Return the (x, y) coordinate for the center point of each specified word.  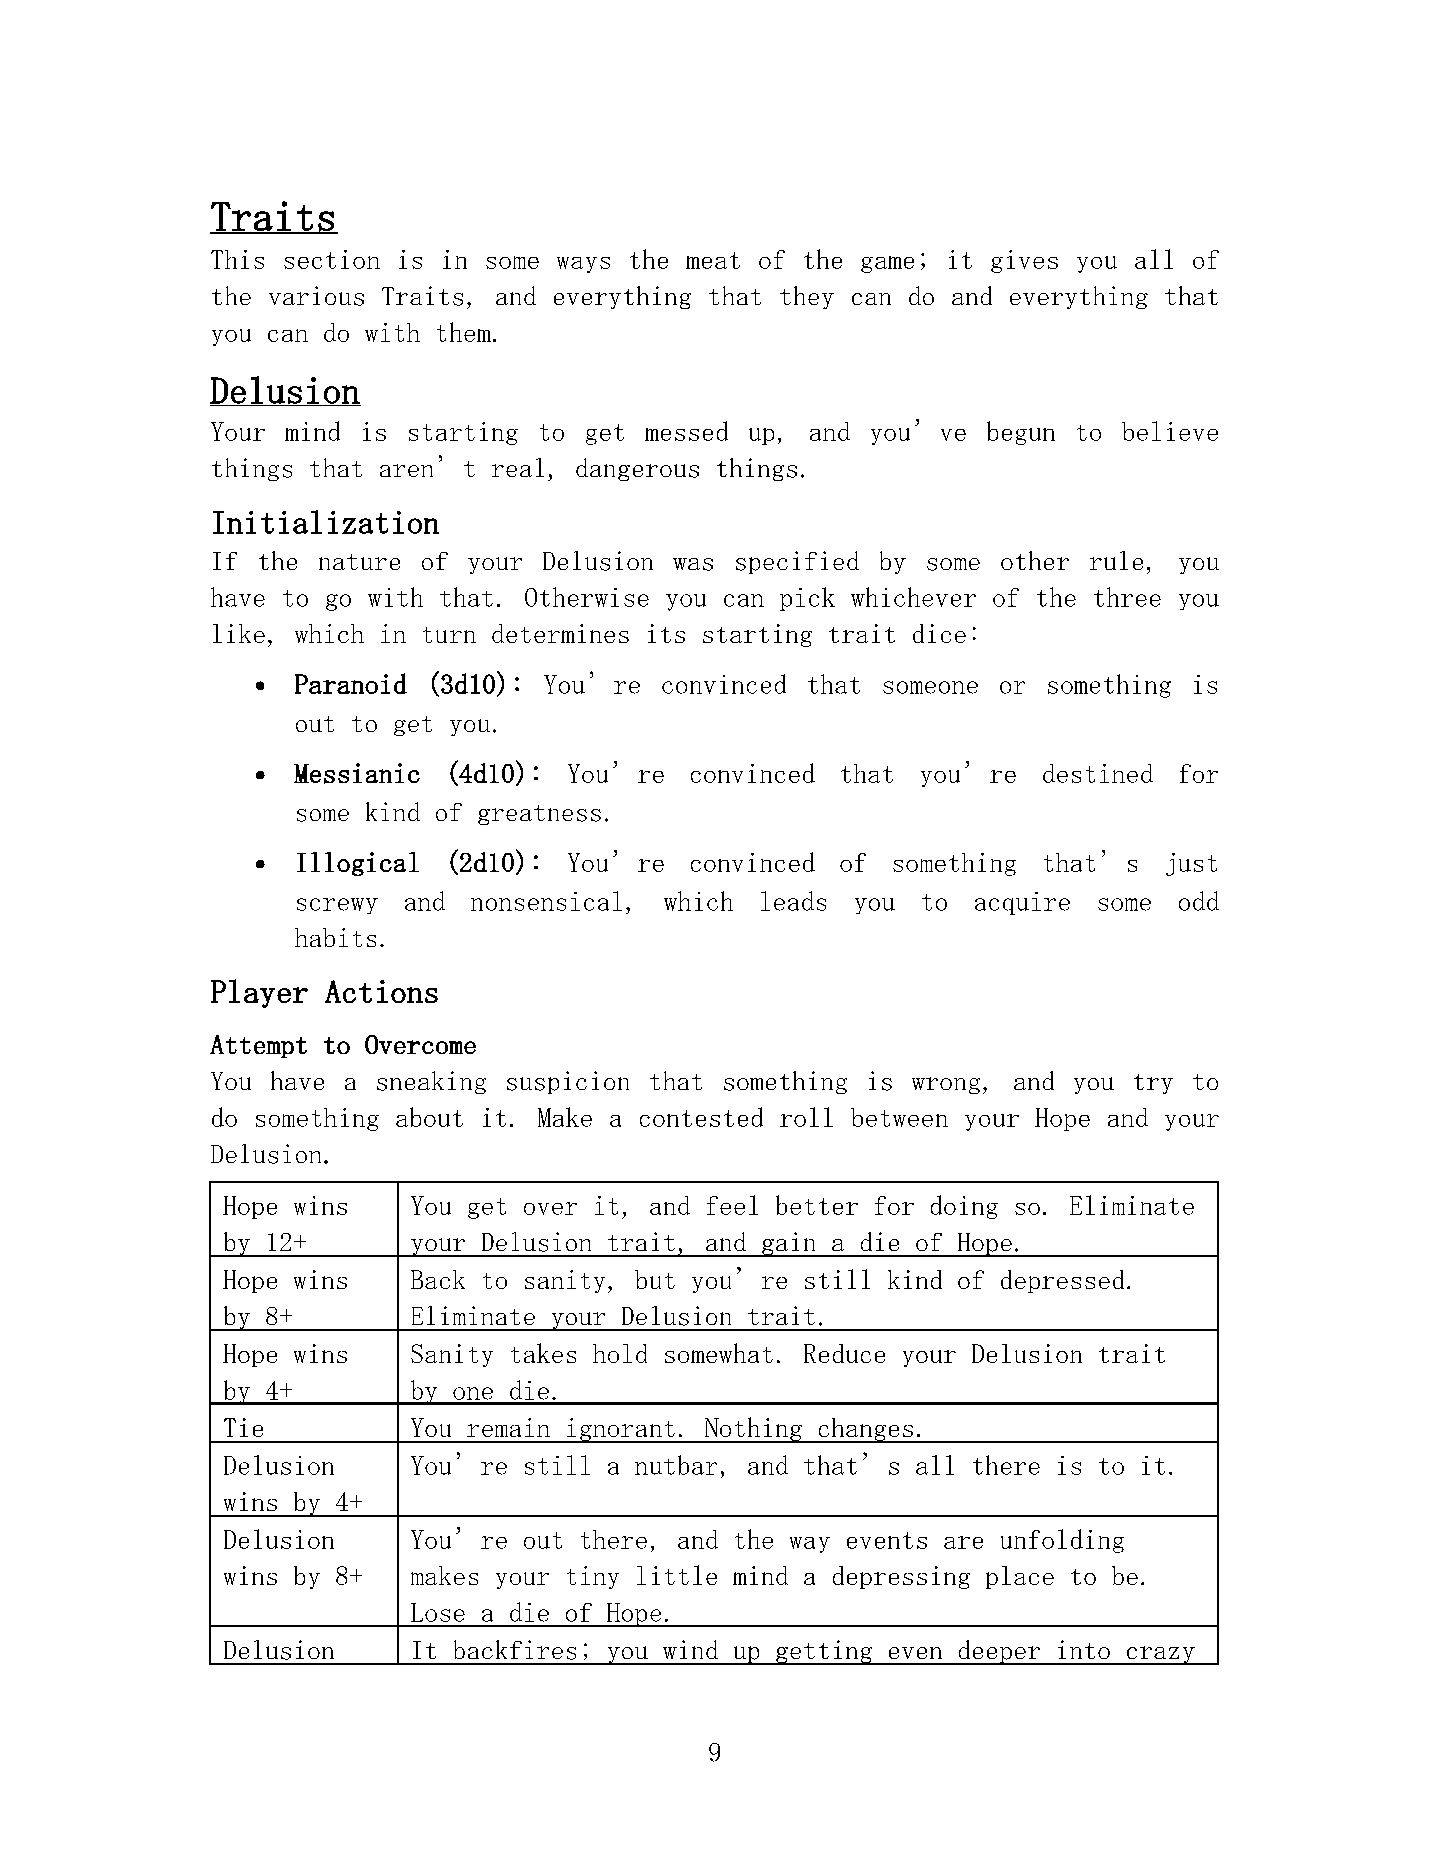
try (1153, 1084)
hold (620, 1353)
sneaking (431, 1082)
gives (1024, 261)
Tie (243, 1427)
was (693, 564)
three (1127, 597)
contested (701, 1117)
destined (1098, 773)
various (316, 296)
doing (964, 1207)
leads (793, 901)
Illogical (358, 864)
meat (713, 260)
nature (359, 562)
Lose (438, 1612)
